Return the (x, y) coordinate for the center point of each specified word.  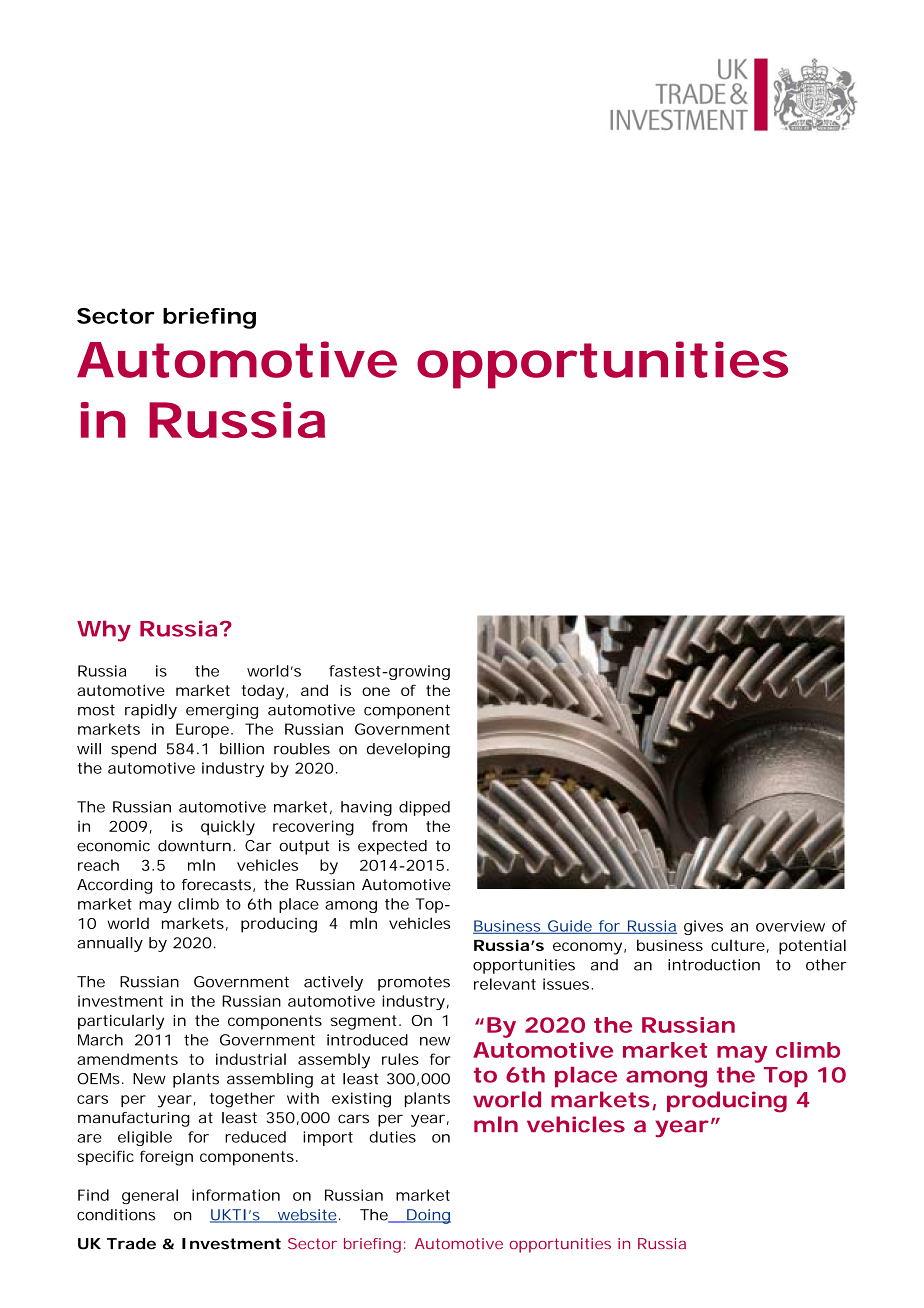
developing (408, 750)
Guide (570, 927)
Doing (428, 1216)
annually (110, 944)
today (263, 692)
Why (104, 631)
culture (738, 945)
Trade (131, 1244)
